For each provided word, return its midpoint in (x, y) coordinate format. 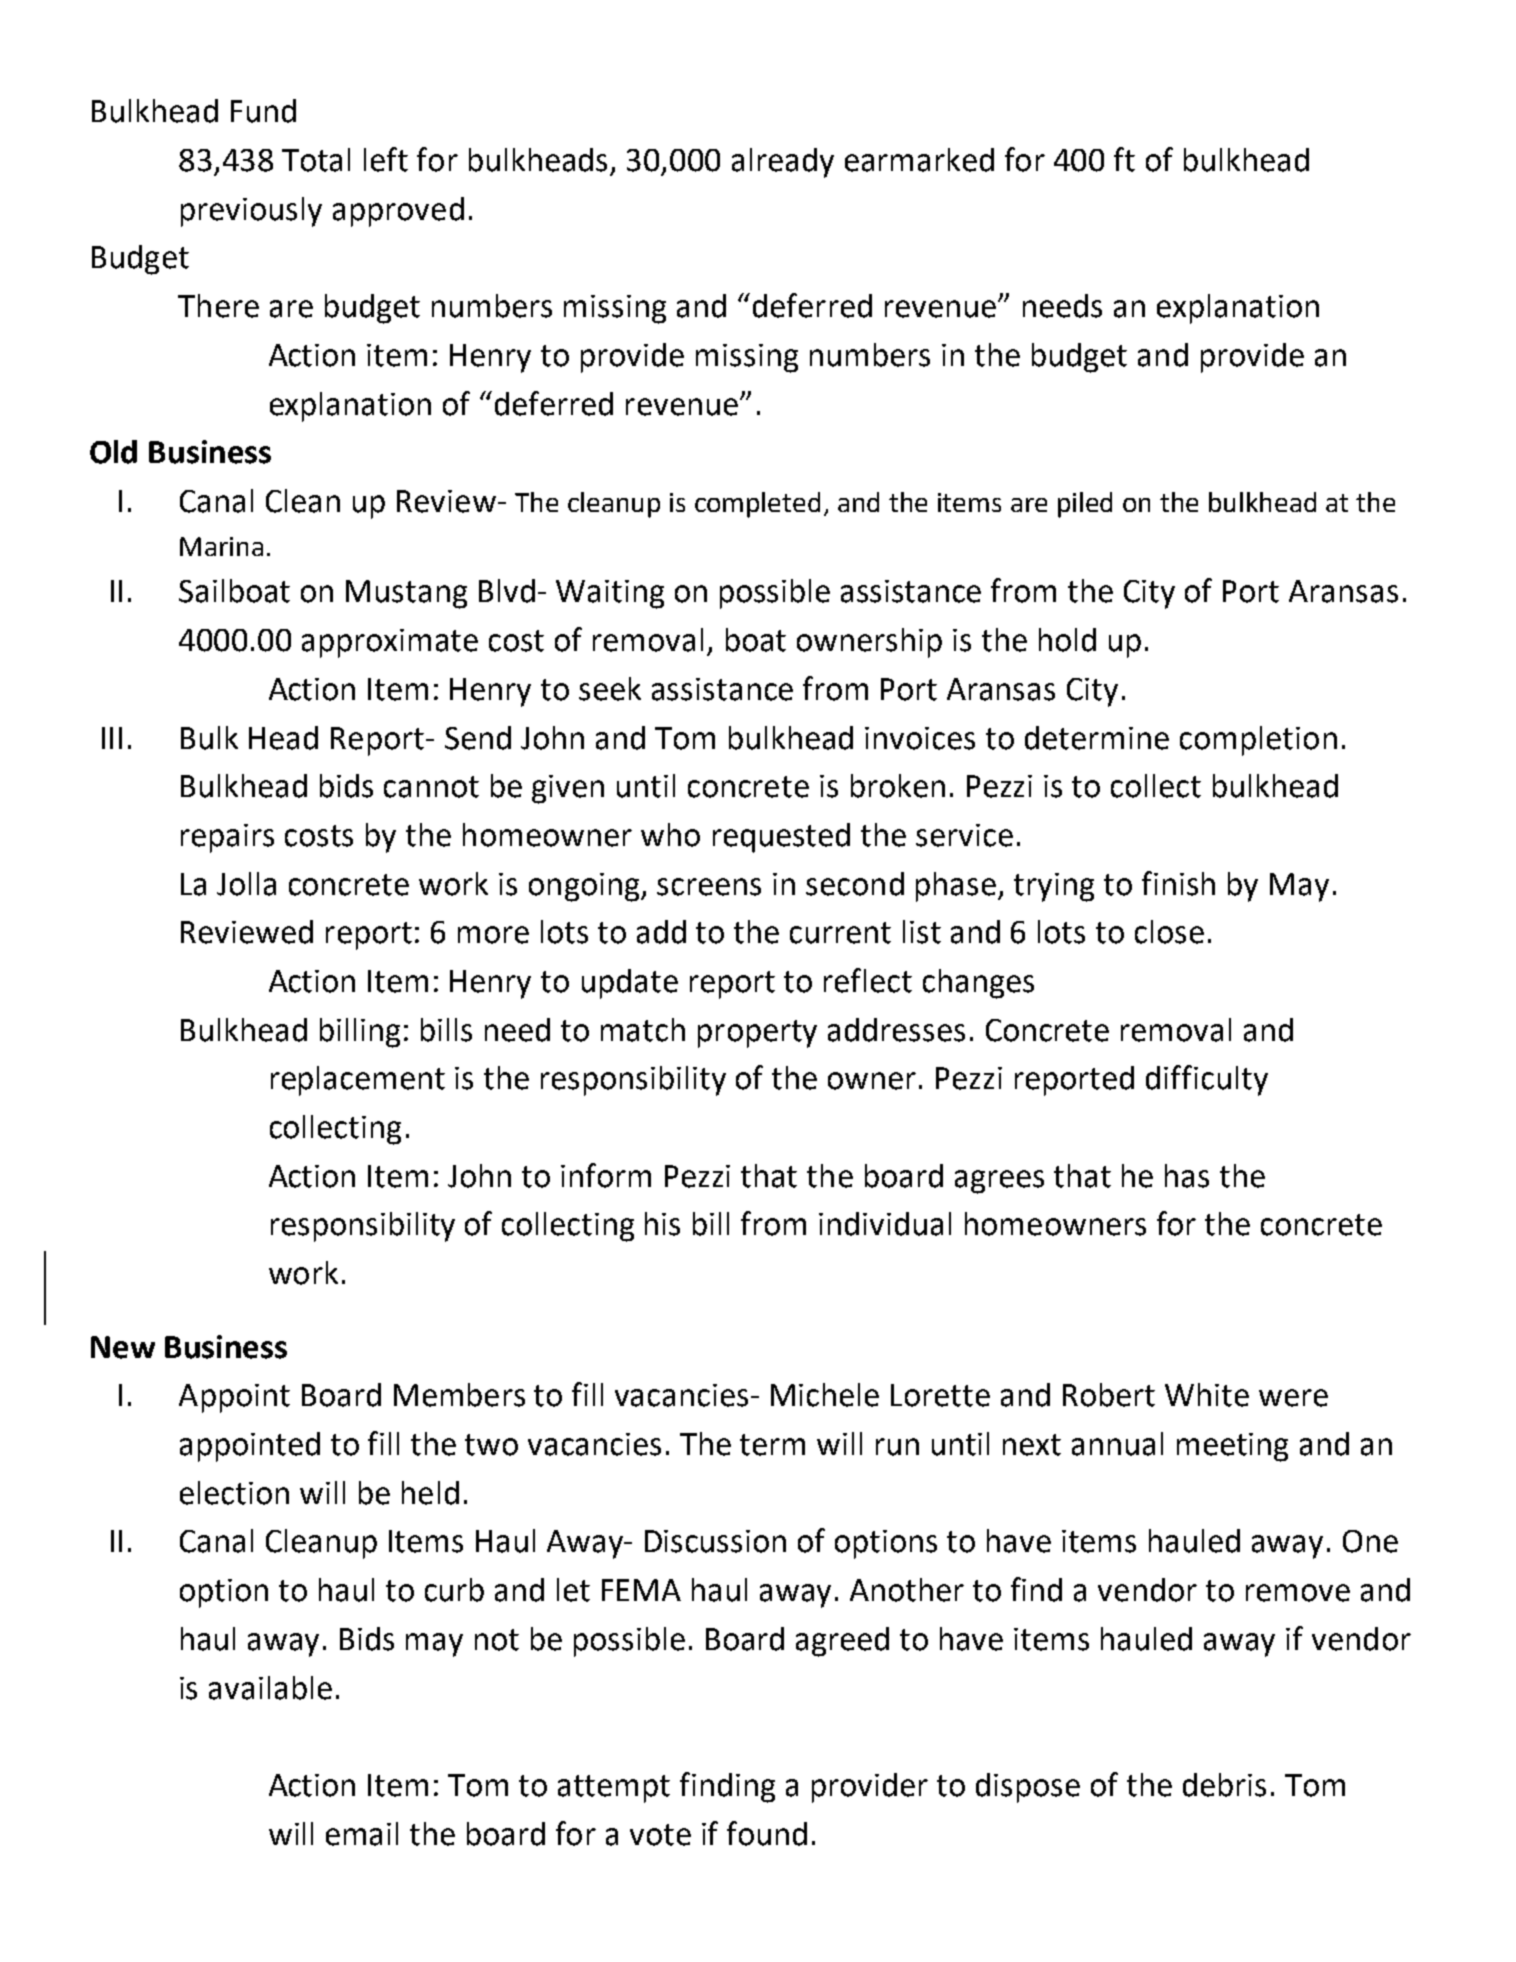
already (783, 163)
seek (610, 689)
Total (316, 160)
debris (1224, 1785)
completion (1258, 741)
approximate (390, 643)
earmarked (919, 160)
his (662, 1224)
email (362, 1834)
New (123, 1347)
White (1207, 1395)
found (767, 1833)
